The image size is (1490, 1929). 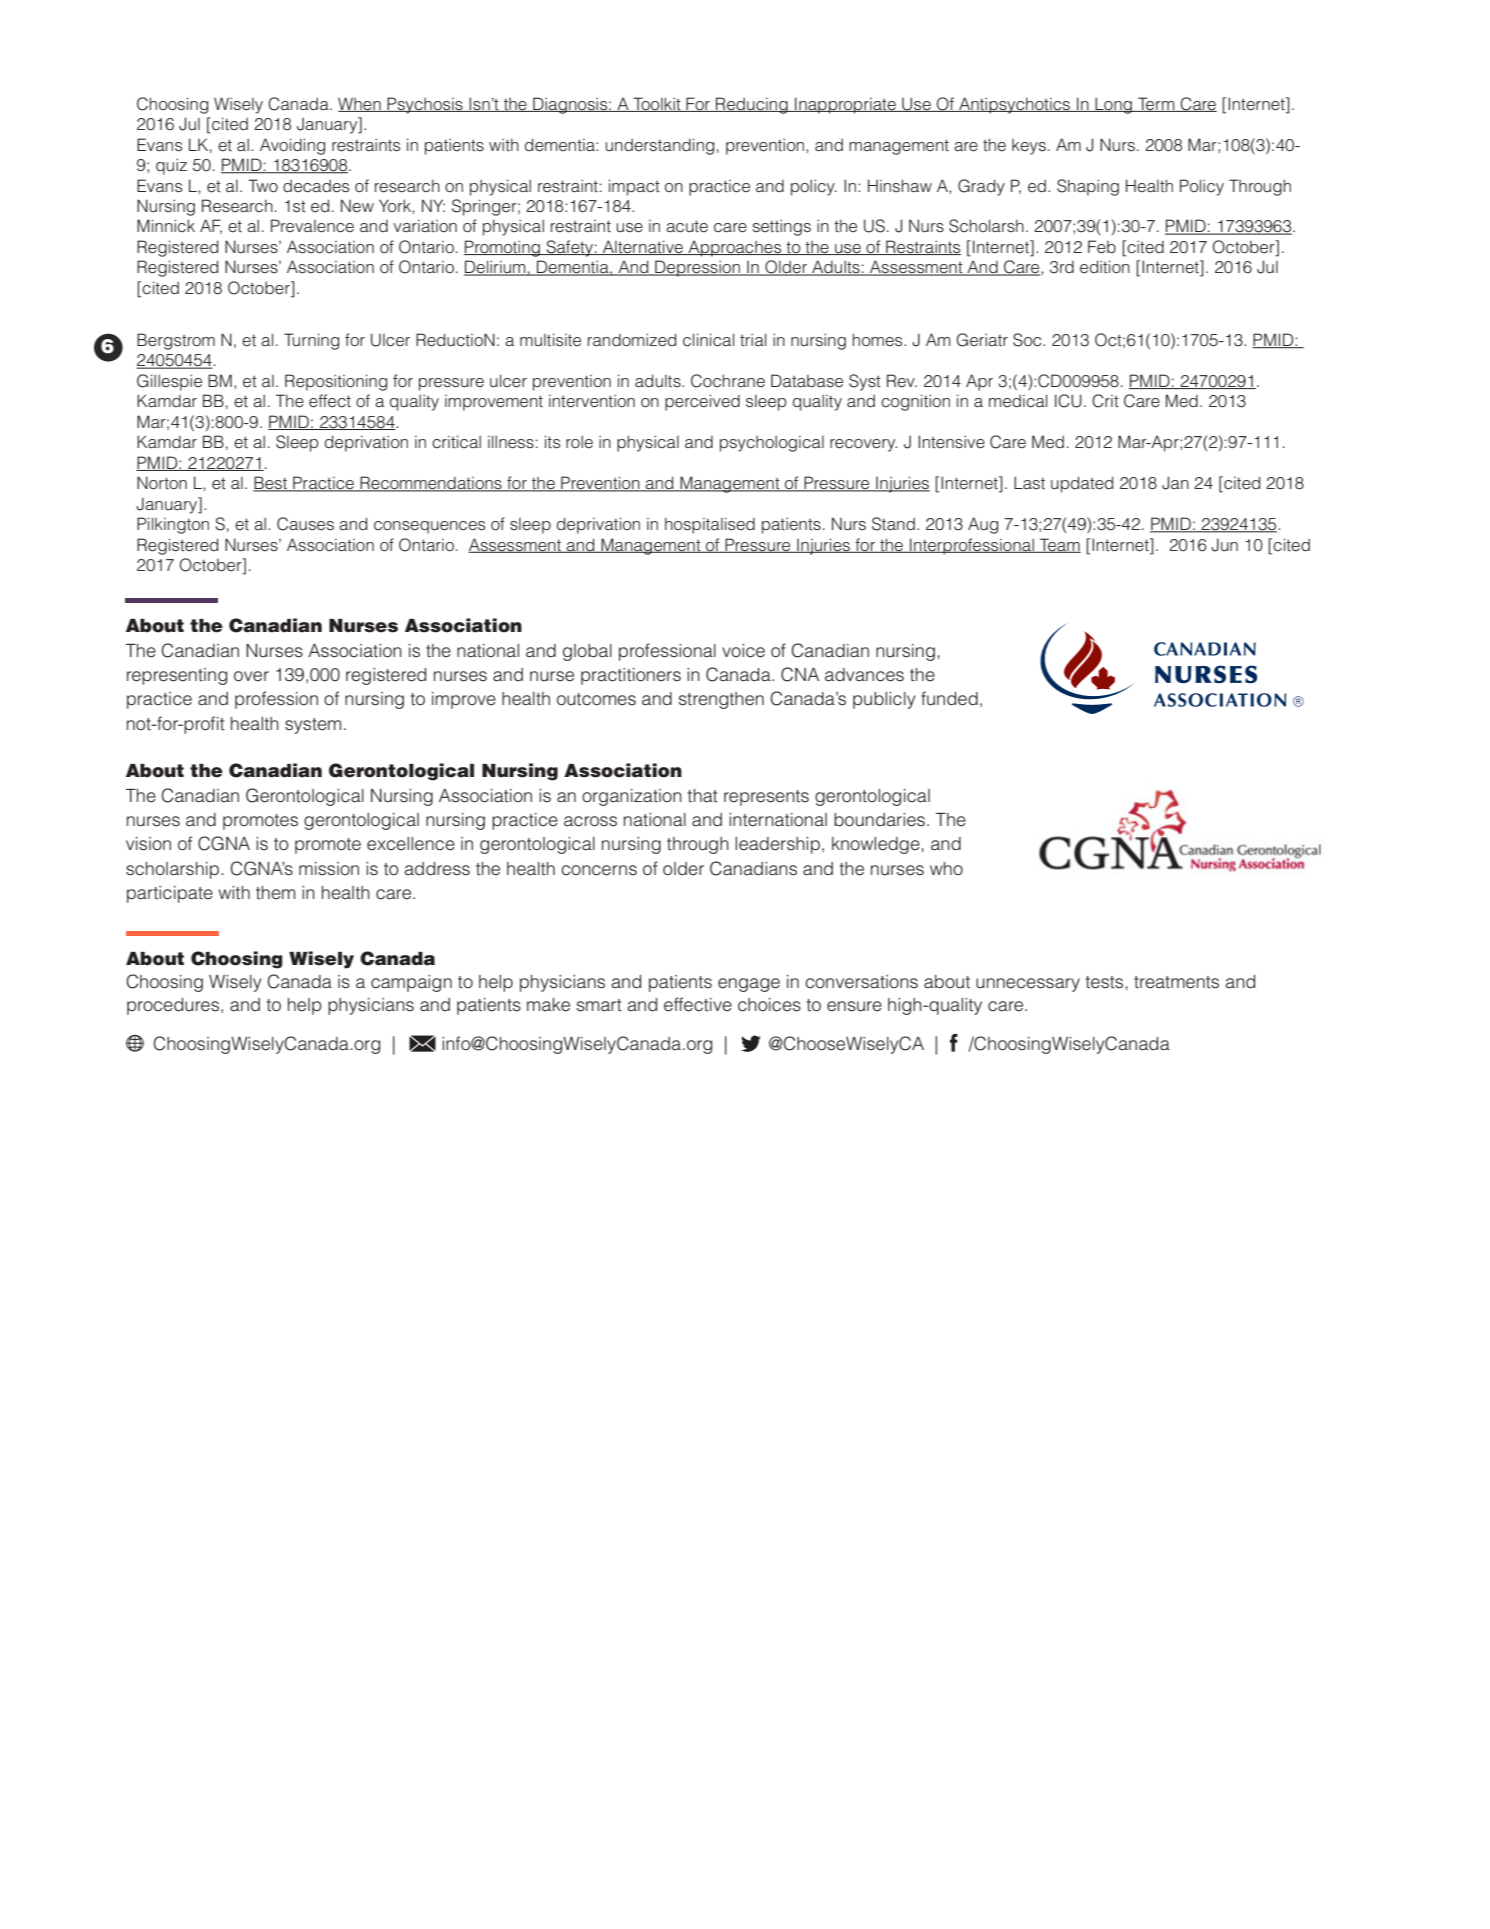 I want to click on procedures, so click(x=173, y=1006).
